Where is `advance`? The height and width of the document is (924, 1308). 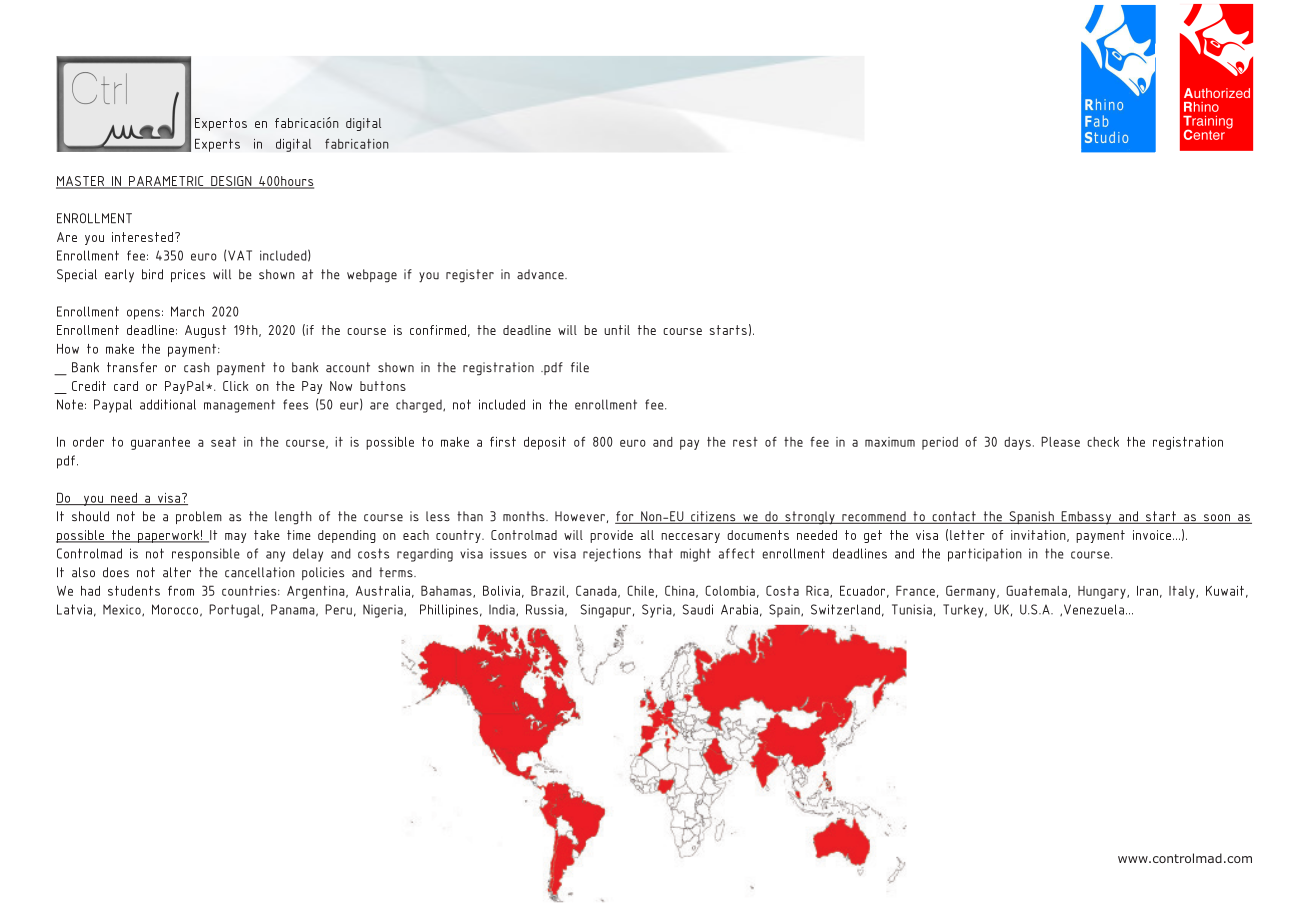 advance is located at coordinates (541, 274).
